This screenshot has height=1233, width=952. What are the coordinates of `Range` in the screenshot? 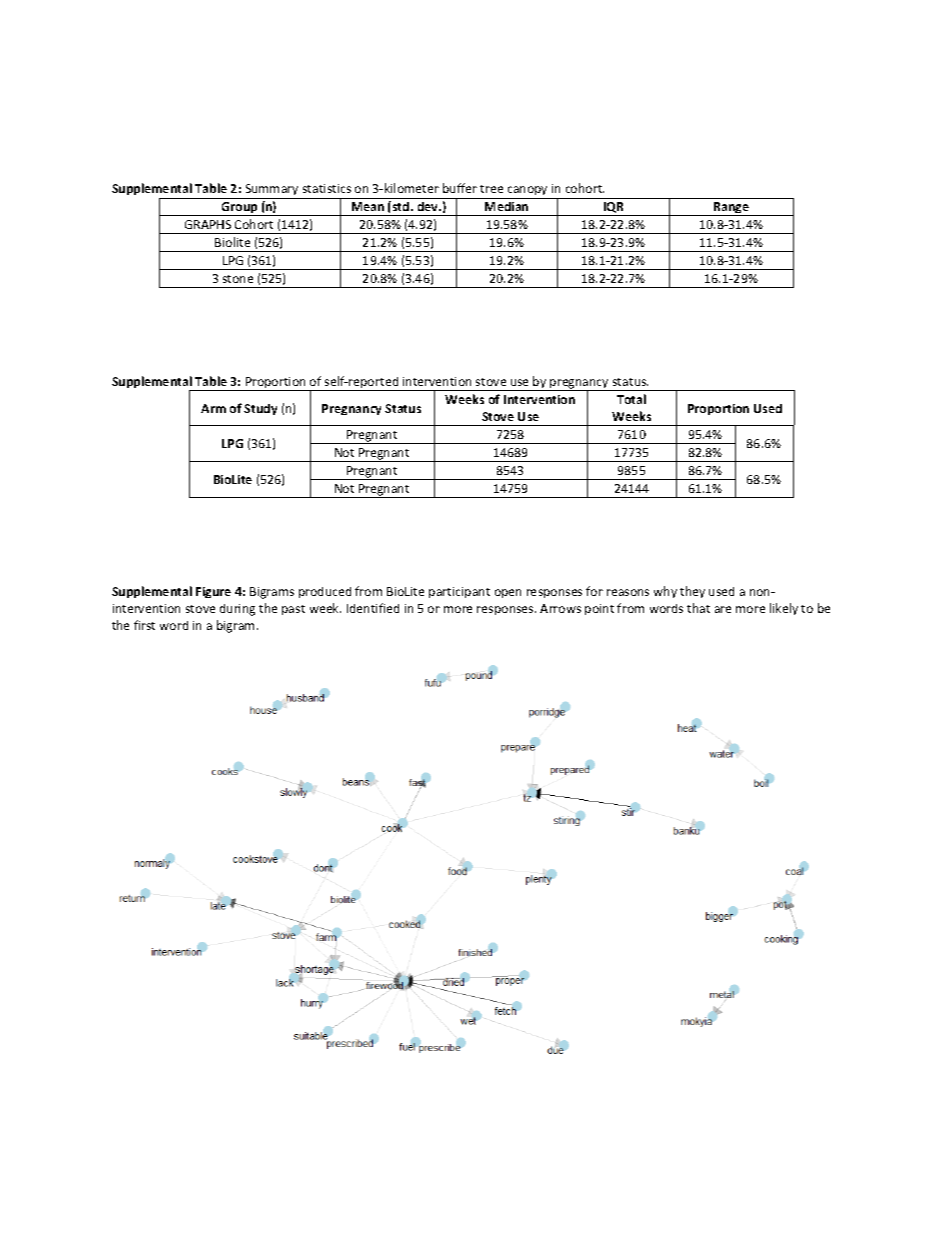 It's located at (731, 209).
